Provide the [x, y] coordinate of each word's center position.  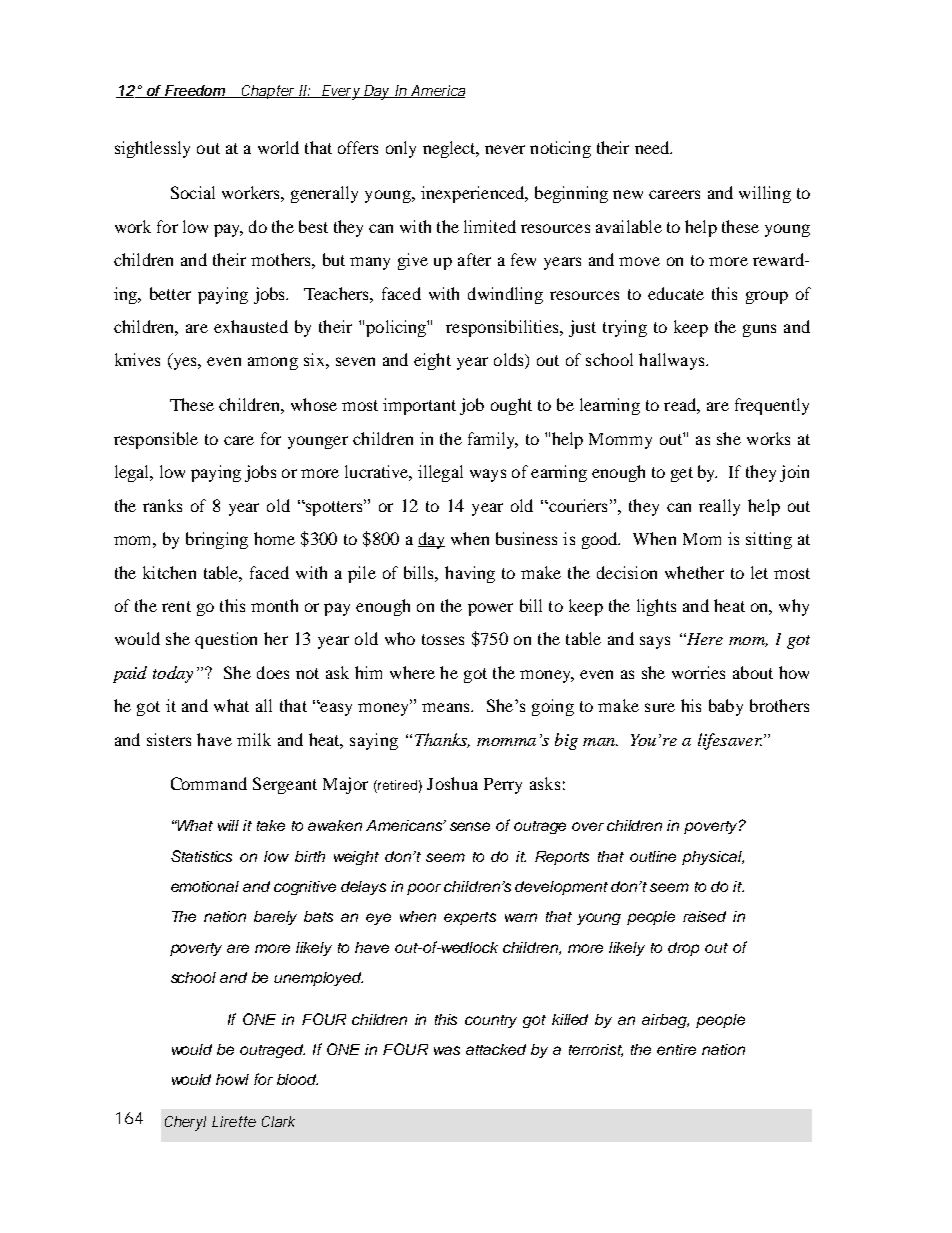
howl [232, 1079]
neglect [450, 149]
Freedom [194, 91]
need [653, 147]
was [447, 1050]
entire [676, 1049]
